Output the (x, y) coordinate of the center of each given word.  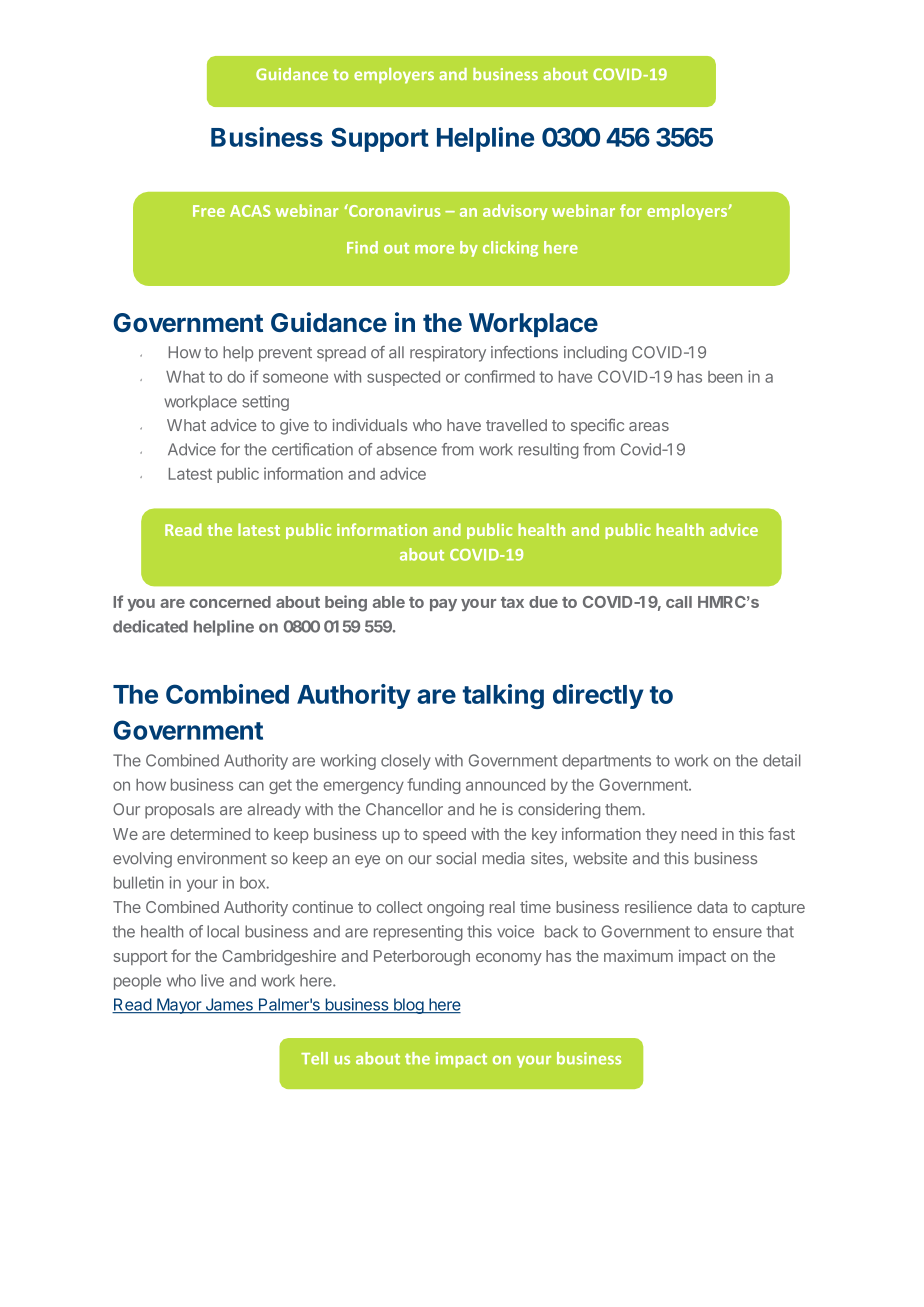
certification (312, 449)
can (251, 786)
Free (209, 211)
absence (406, 449)
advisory (515, 212)
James (229, 1005)
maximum (638, 956)
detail (781, 760)
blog (408, 1006)
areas (649, 426)
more (434, 249)
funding (434, 786)
